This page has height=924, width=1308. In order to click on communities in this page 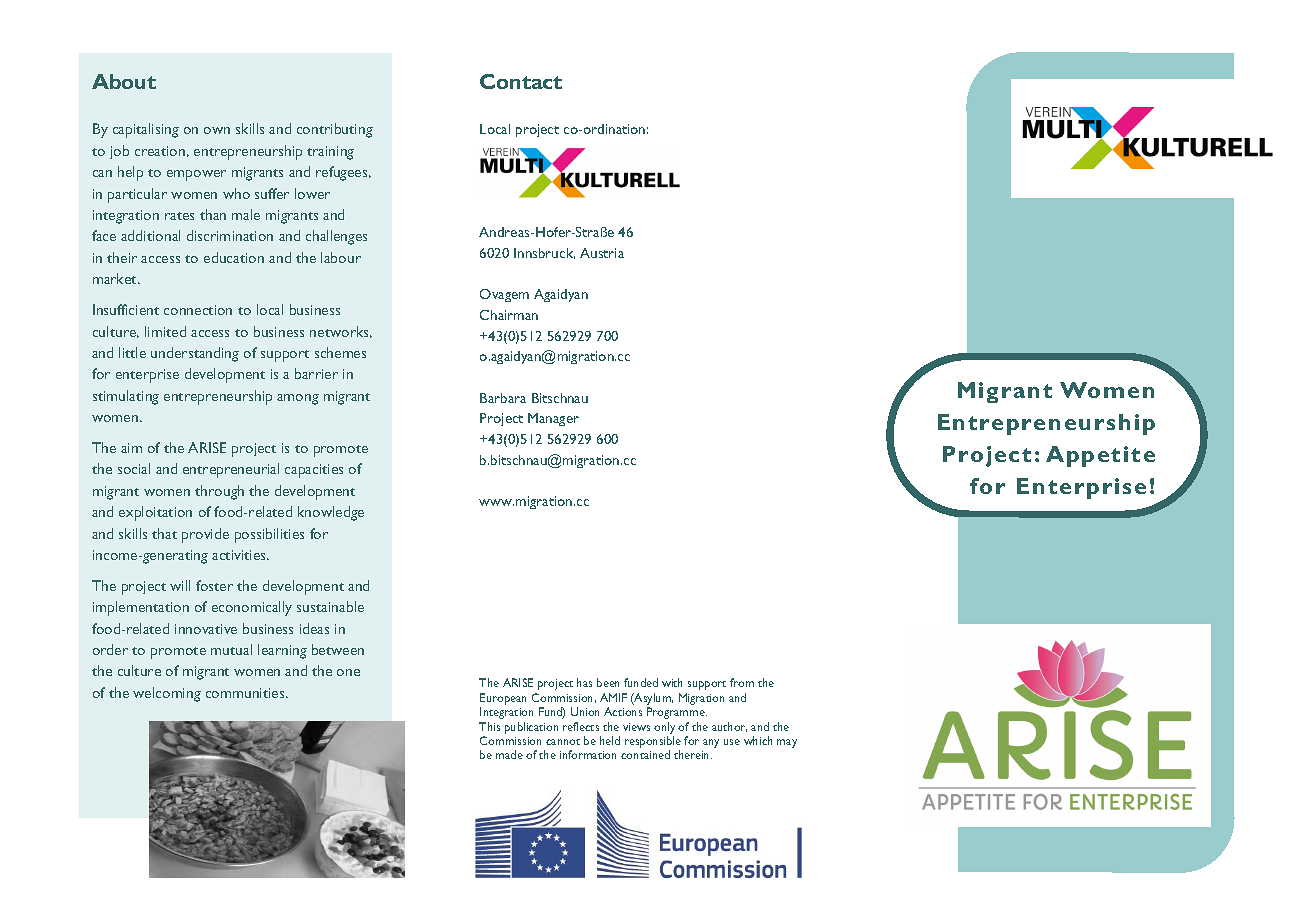, I will do `click(246, 693)`.
